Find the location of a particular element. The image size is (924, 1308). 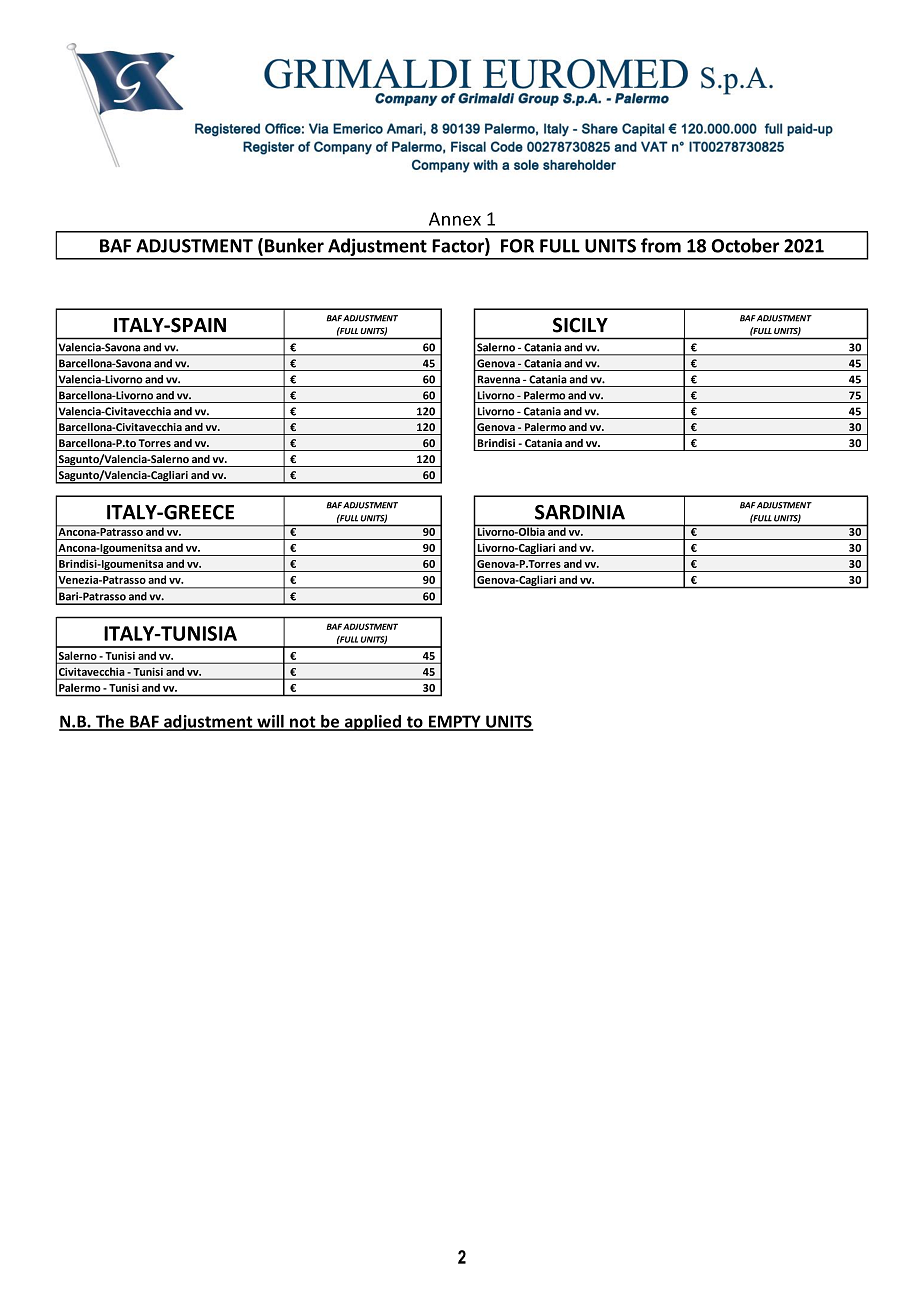

SICILY is located at coordinates (580, 325).
